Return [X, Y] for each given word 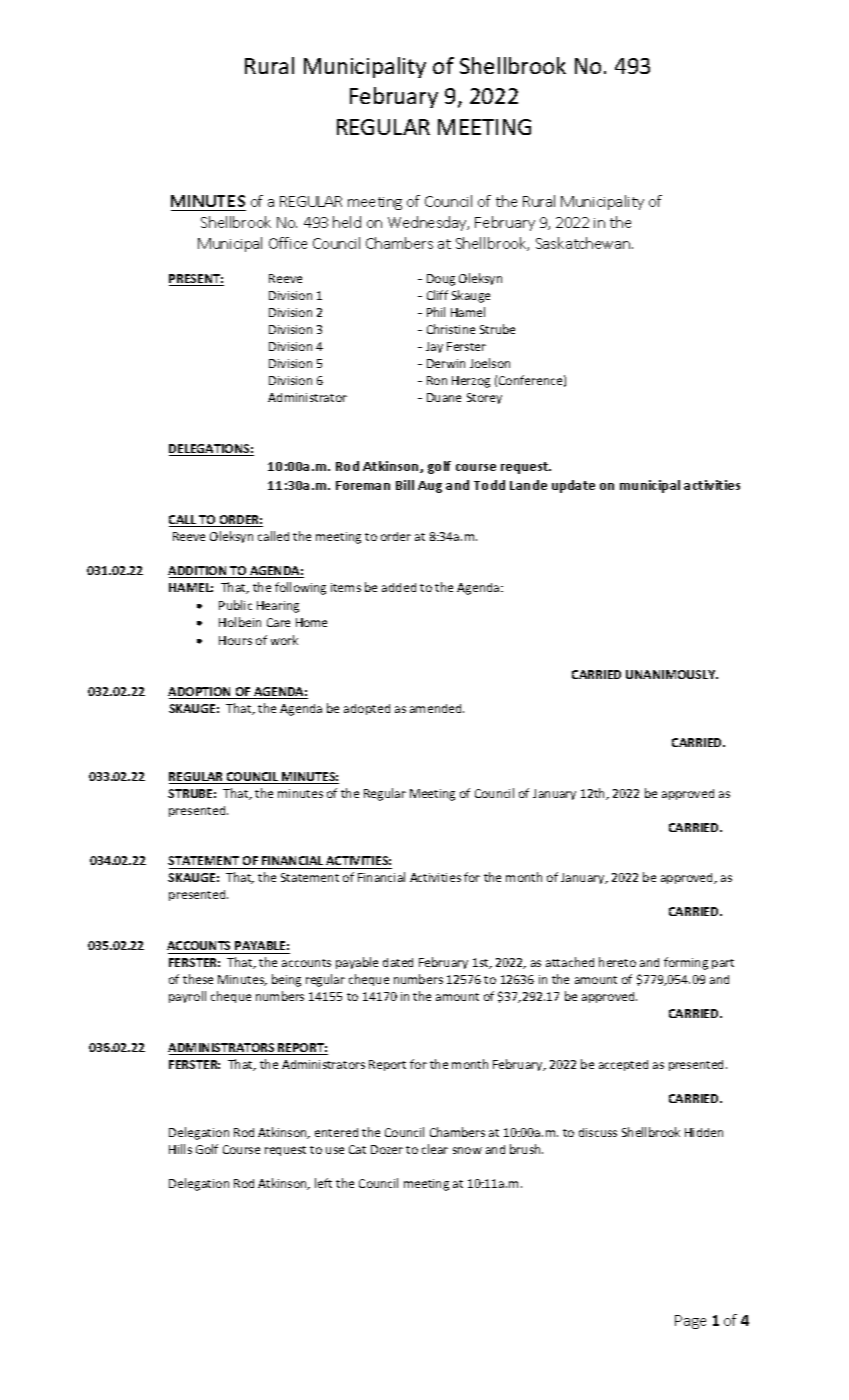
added [399, 587]
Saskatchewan [584, 243]
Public [235, 605]
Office [288, 243]
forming [686, 963]
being [286, 980]
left [323, 1183]
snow [467, 1150]
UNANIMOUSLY [672, 674]
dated [398, 962]
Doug [441, 280]
